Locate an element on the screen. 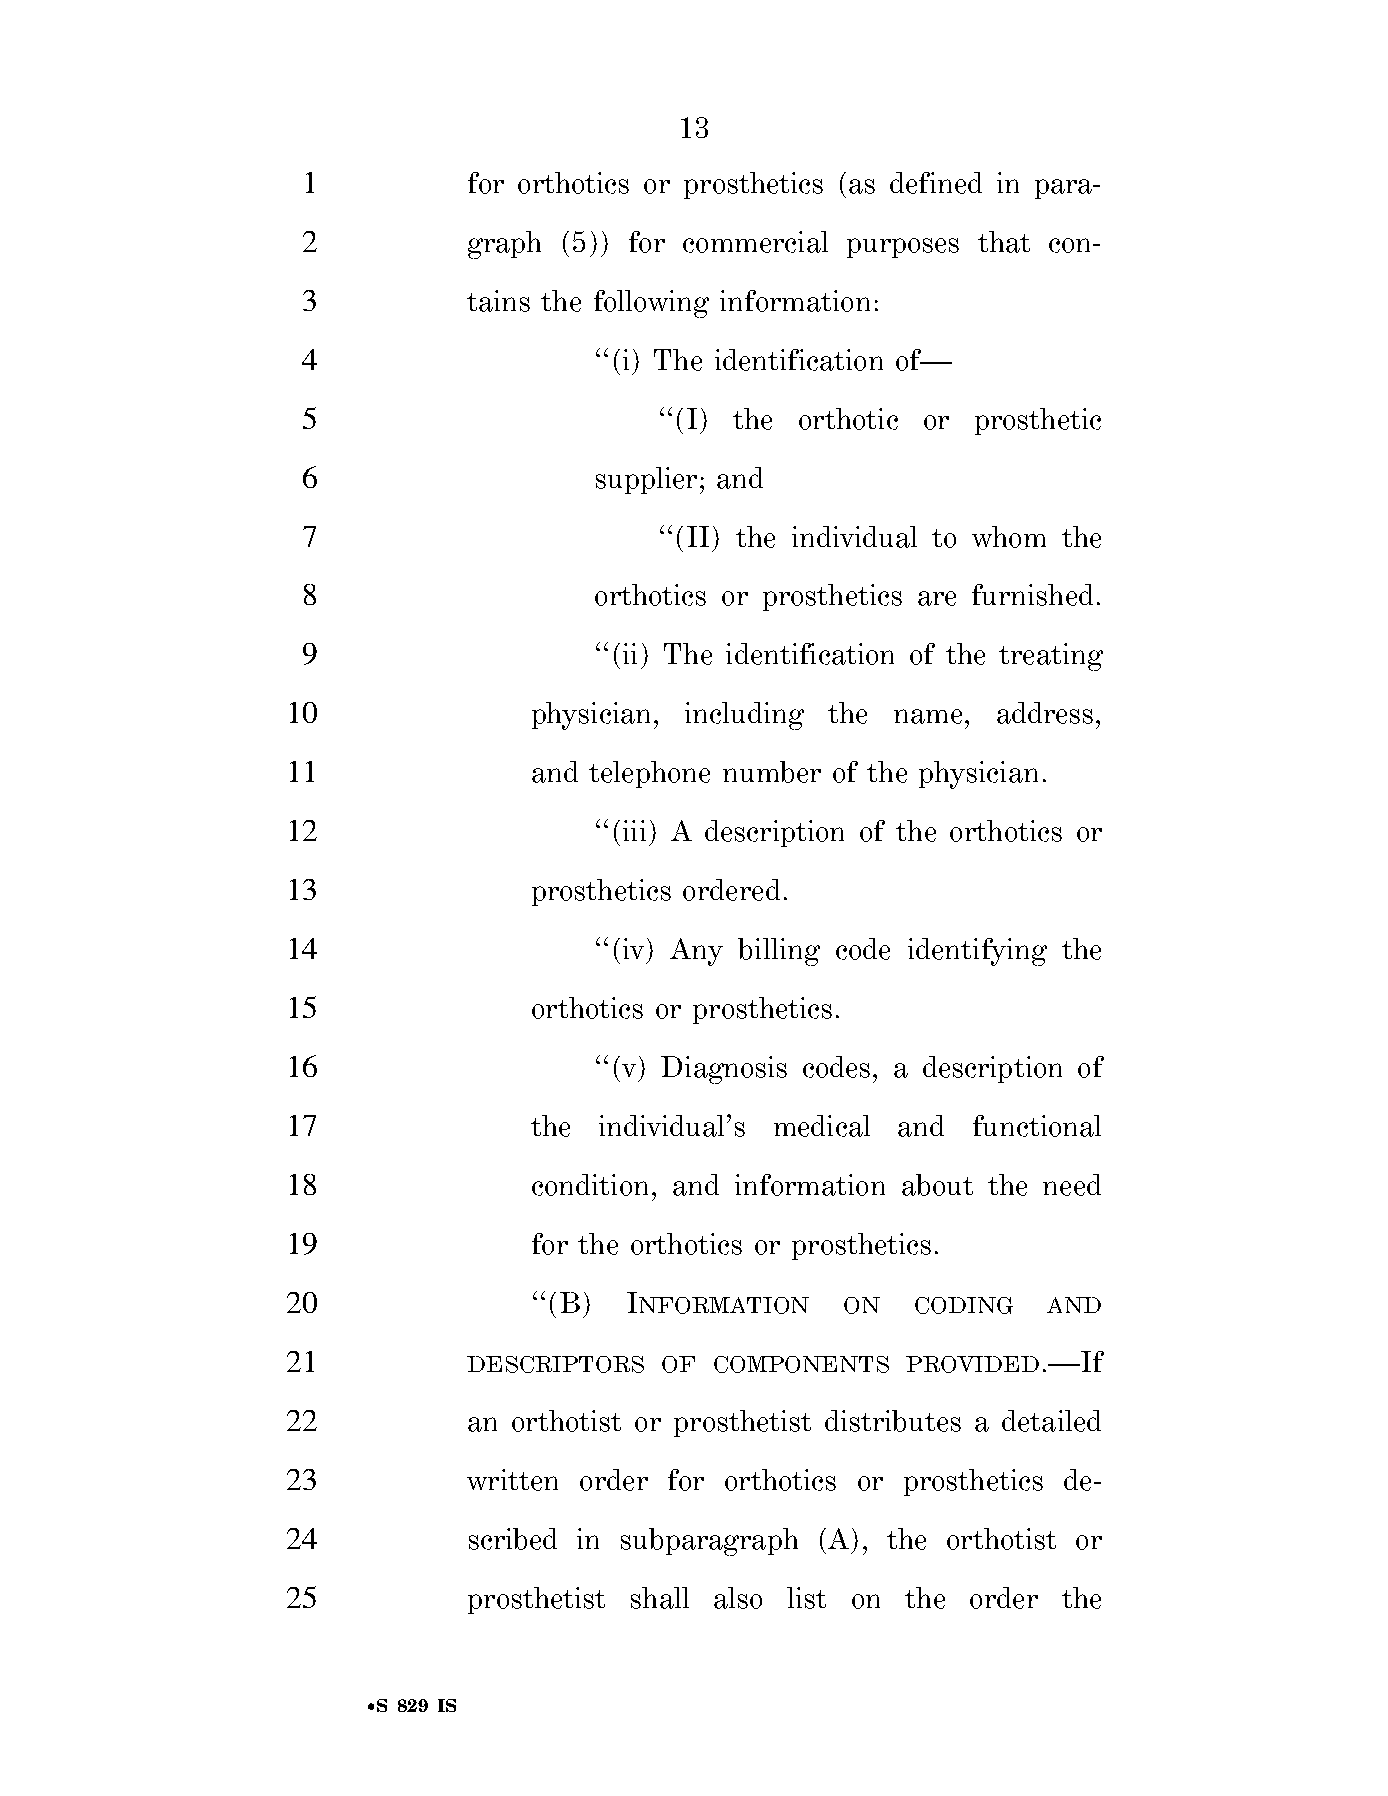  commercial is located at coordinates (755, 242).
